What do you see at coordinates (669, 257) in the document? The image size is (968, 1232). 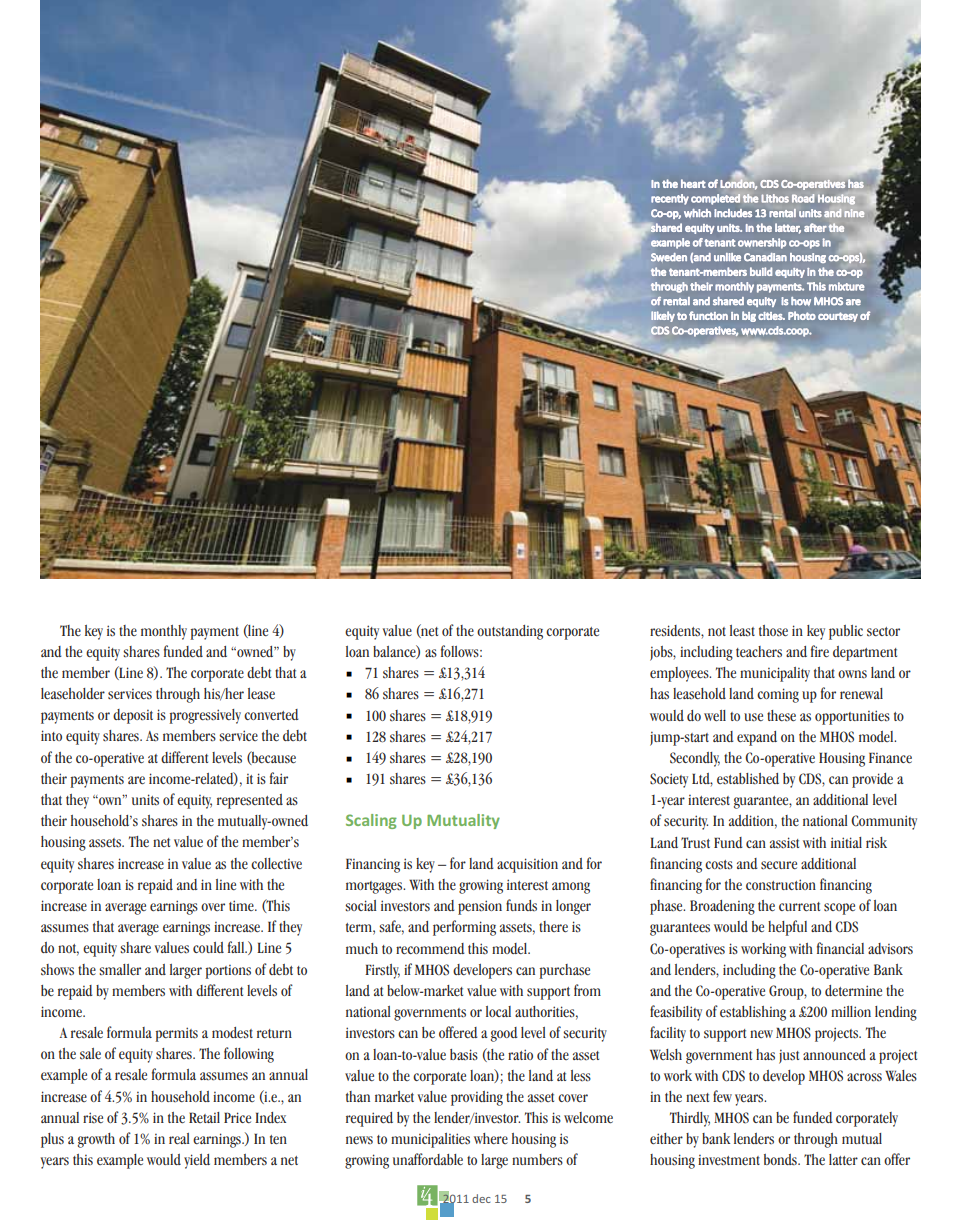 I see `Sweden` at bounding box center [669, 257].
